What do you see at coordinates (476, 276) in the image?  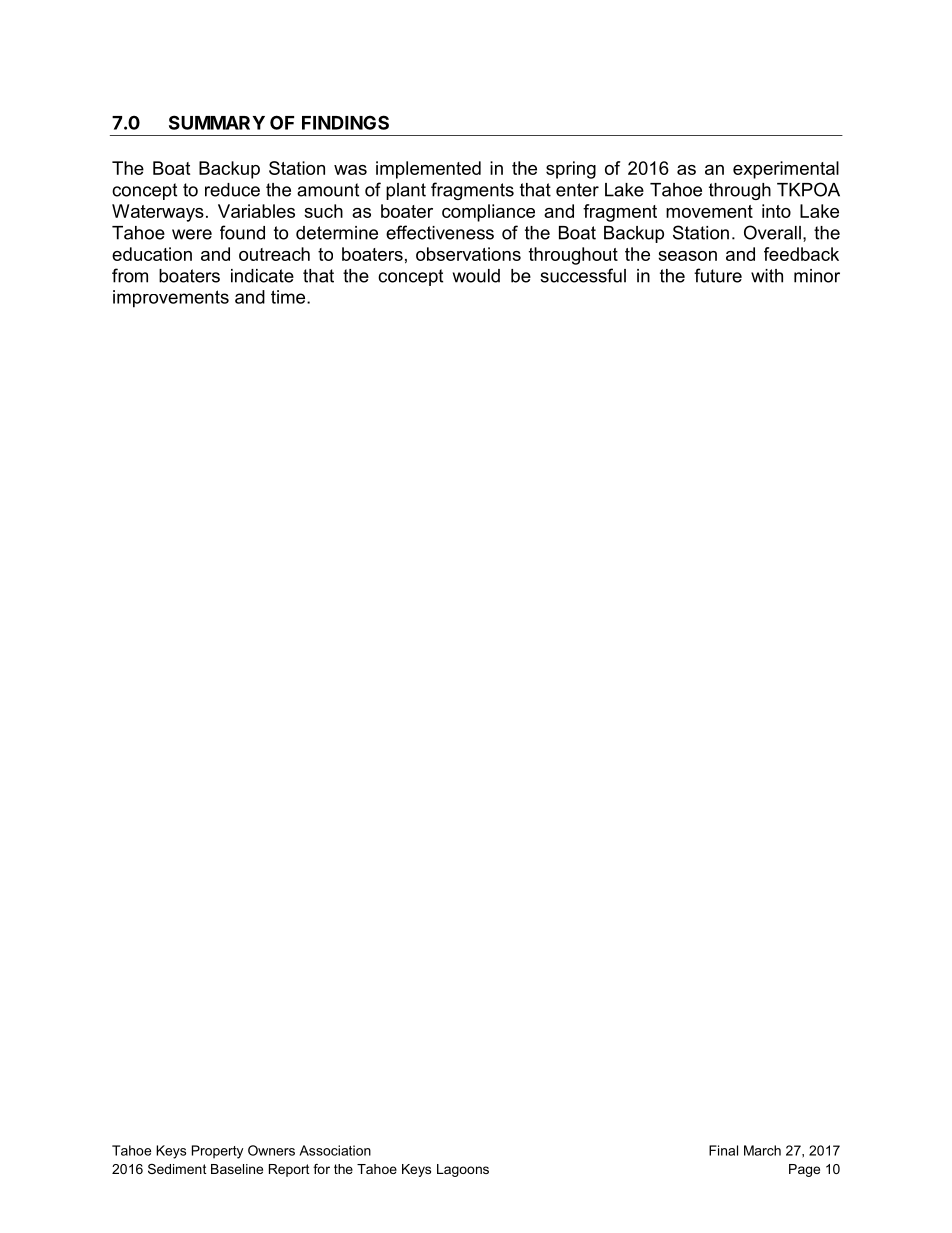 I see `would` at bounding box center [476, 276].
